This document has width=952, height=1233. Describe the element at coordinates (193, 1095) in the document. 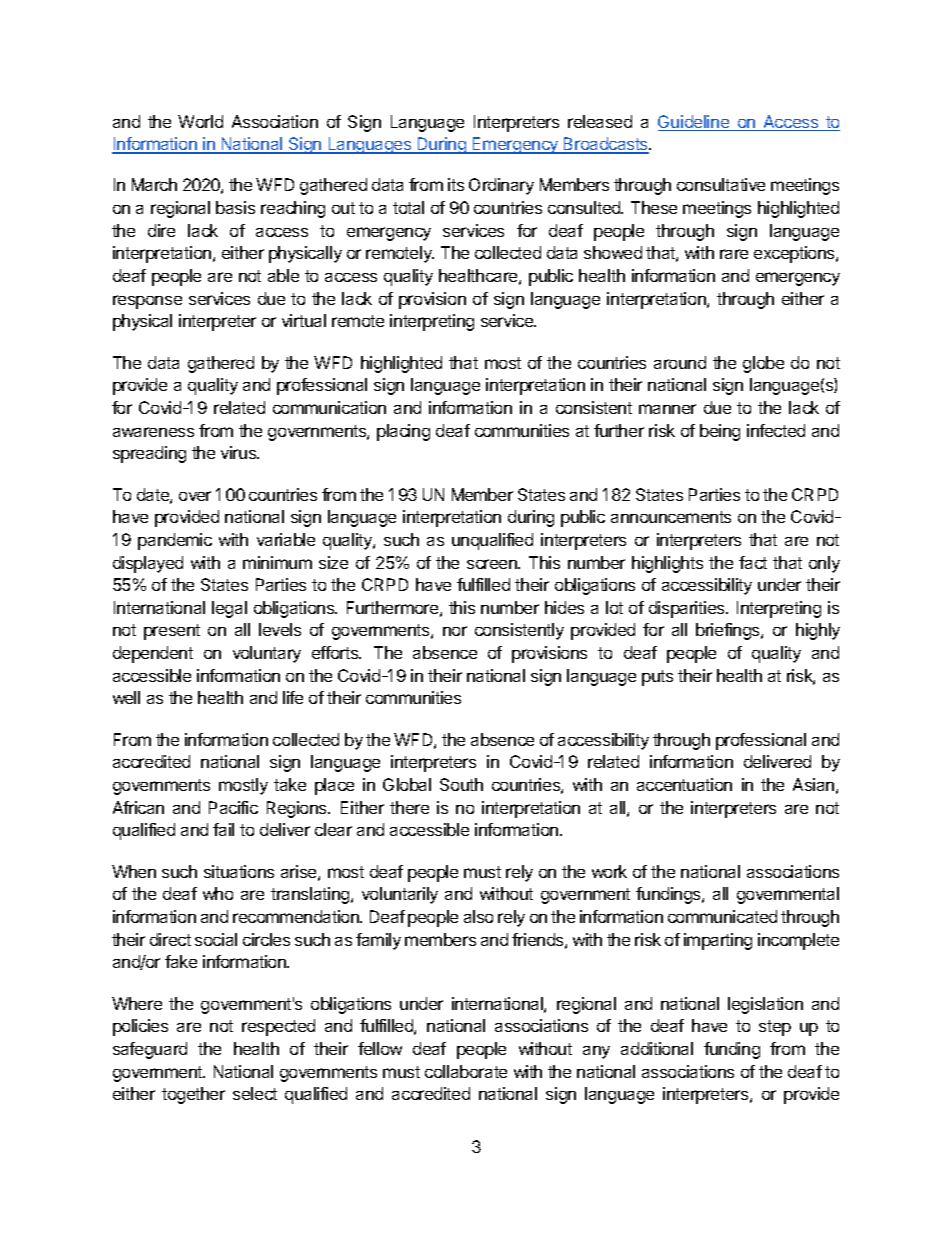

I see `together` at that location.
